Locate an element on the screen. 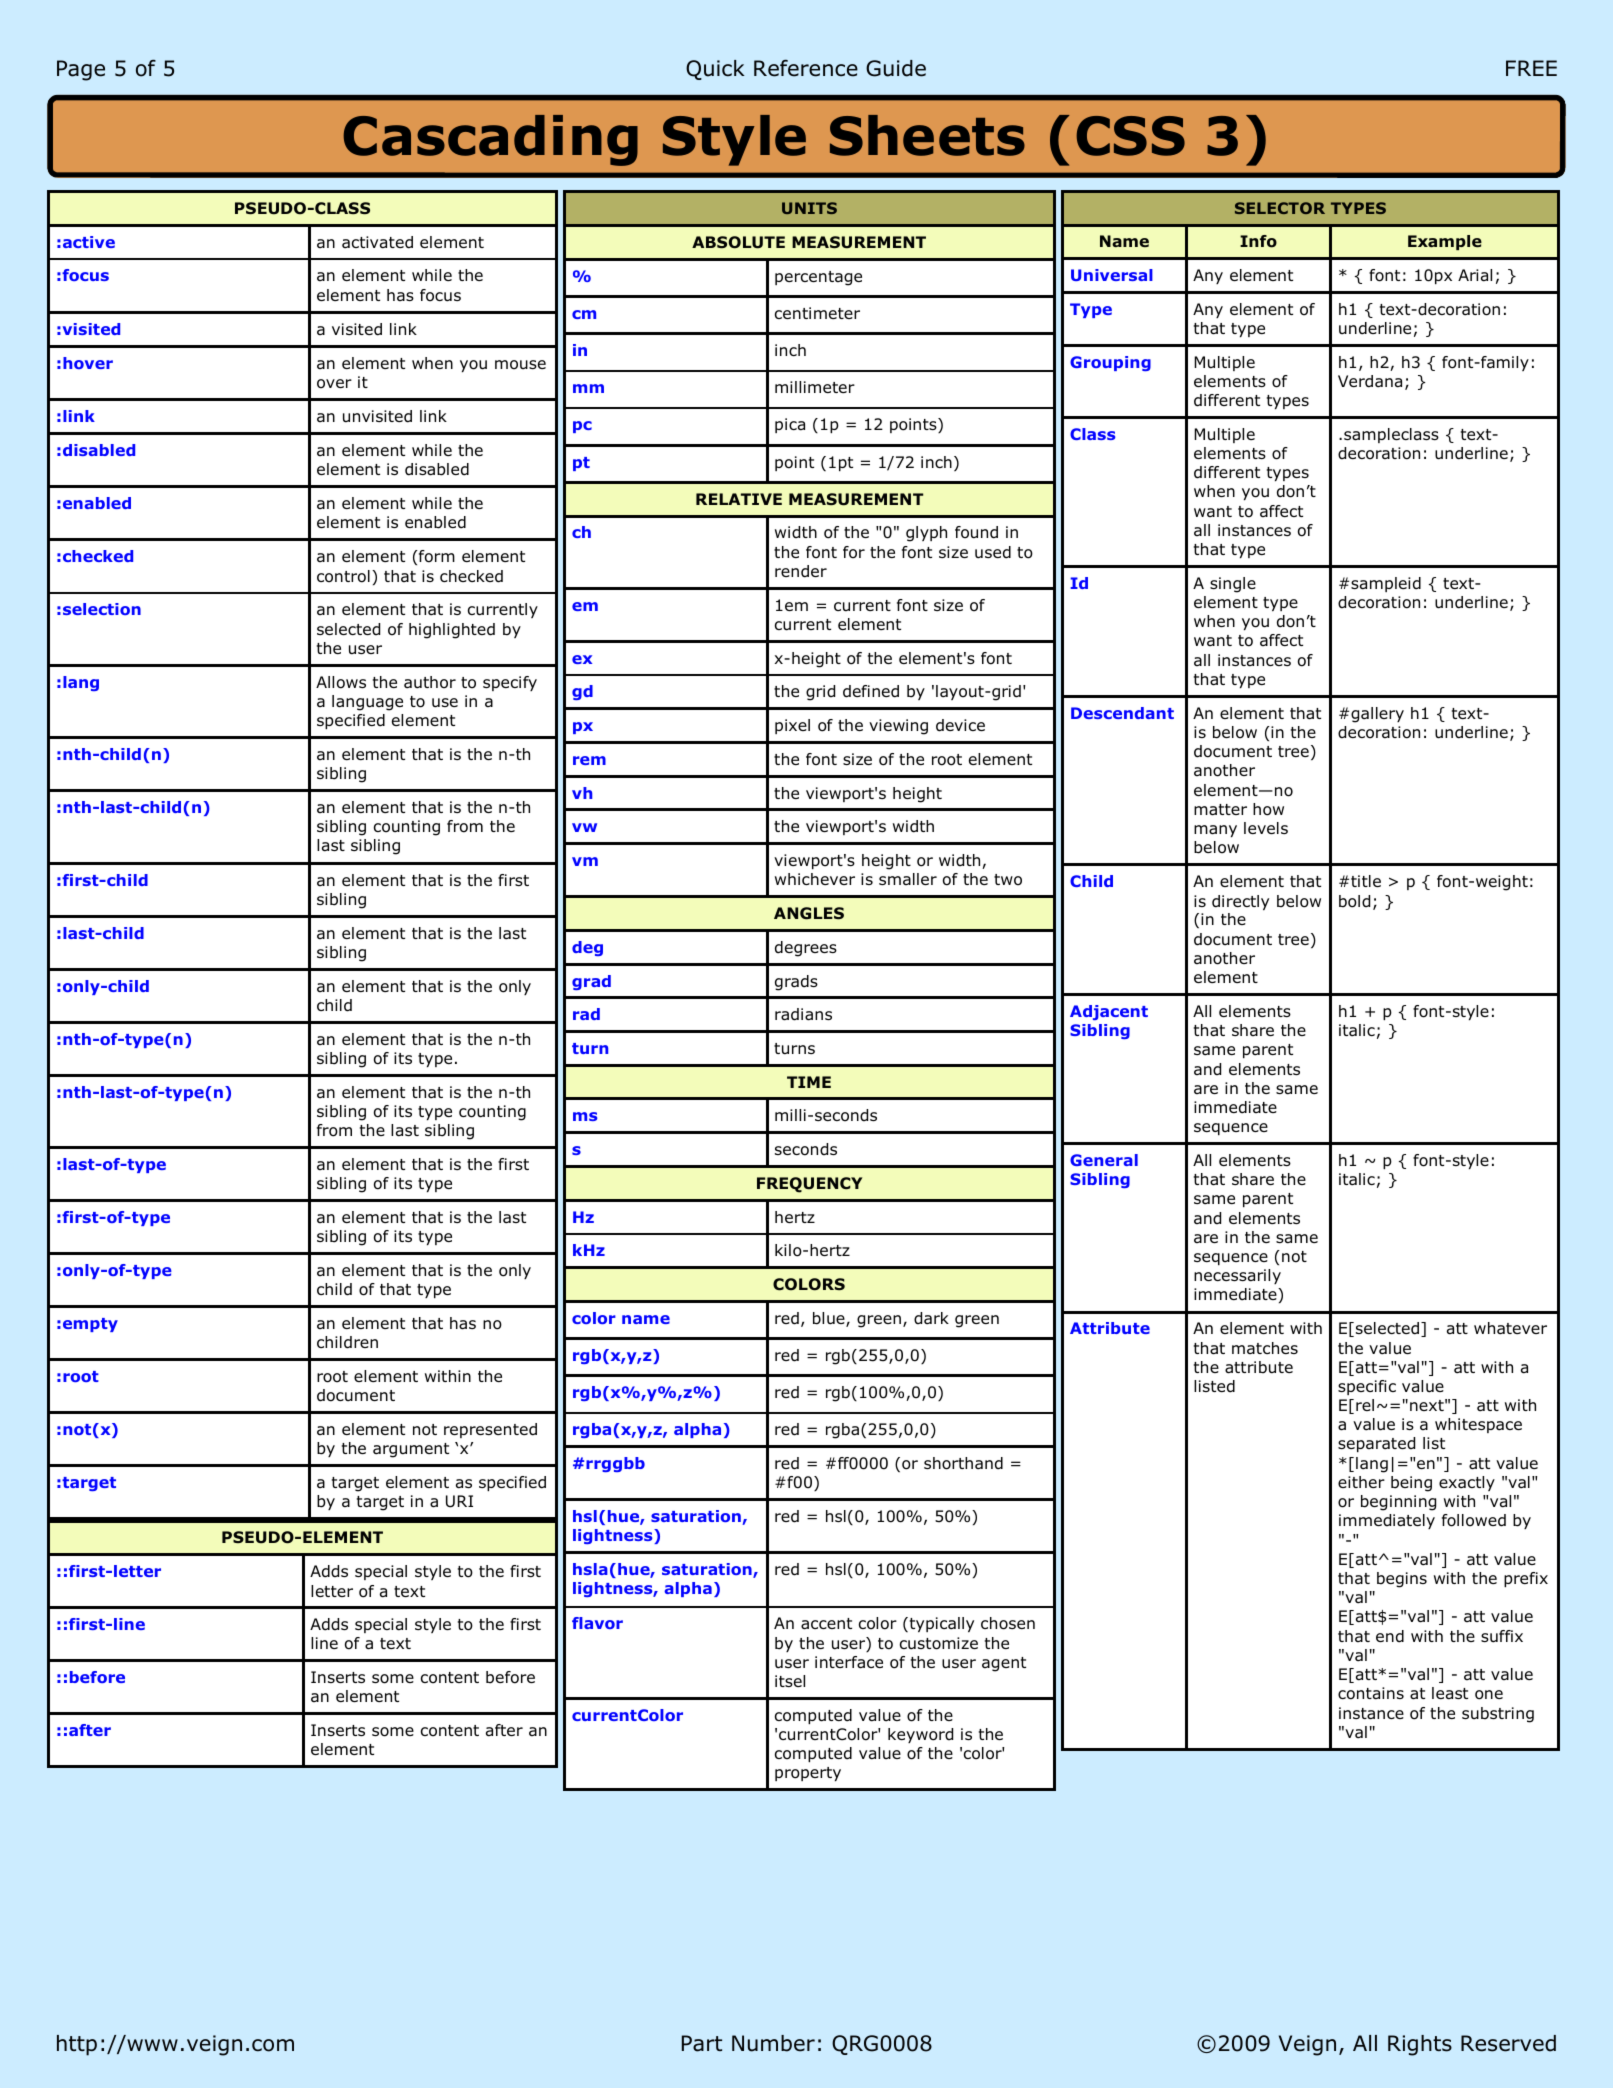  Number is located at coordinates (773, 2043).
